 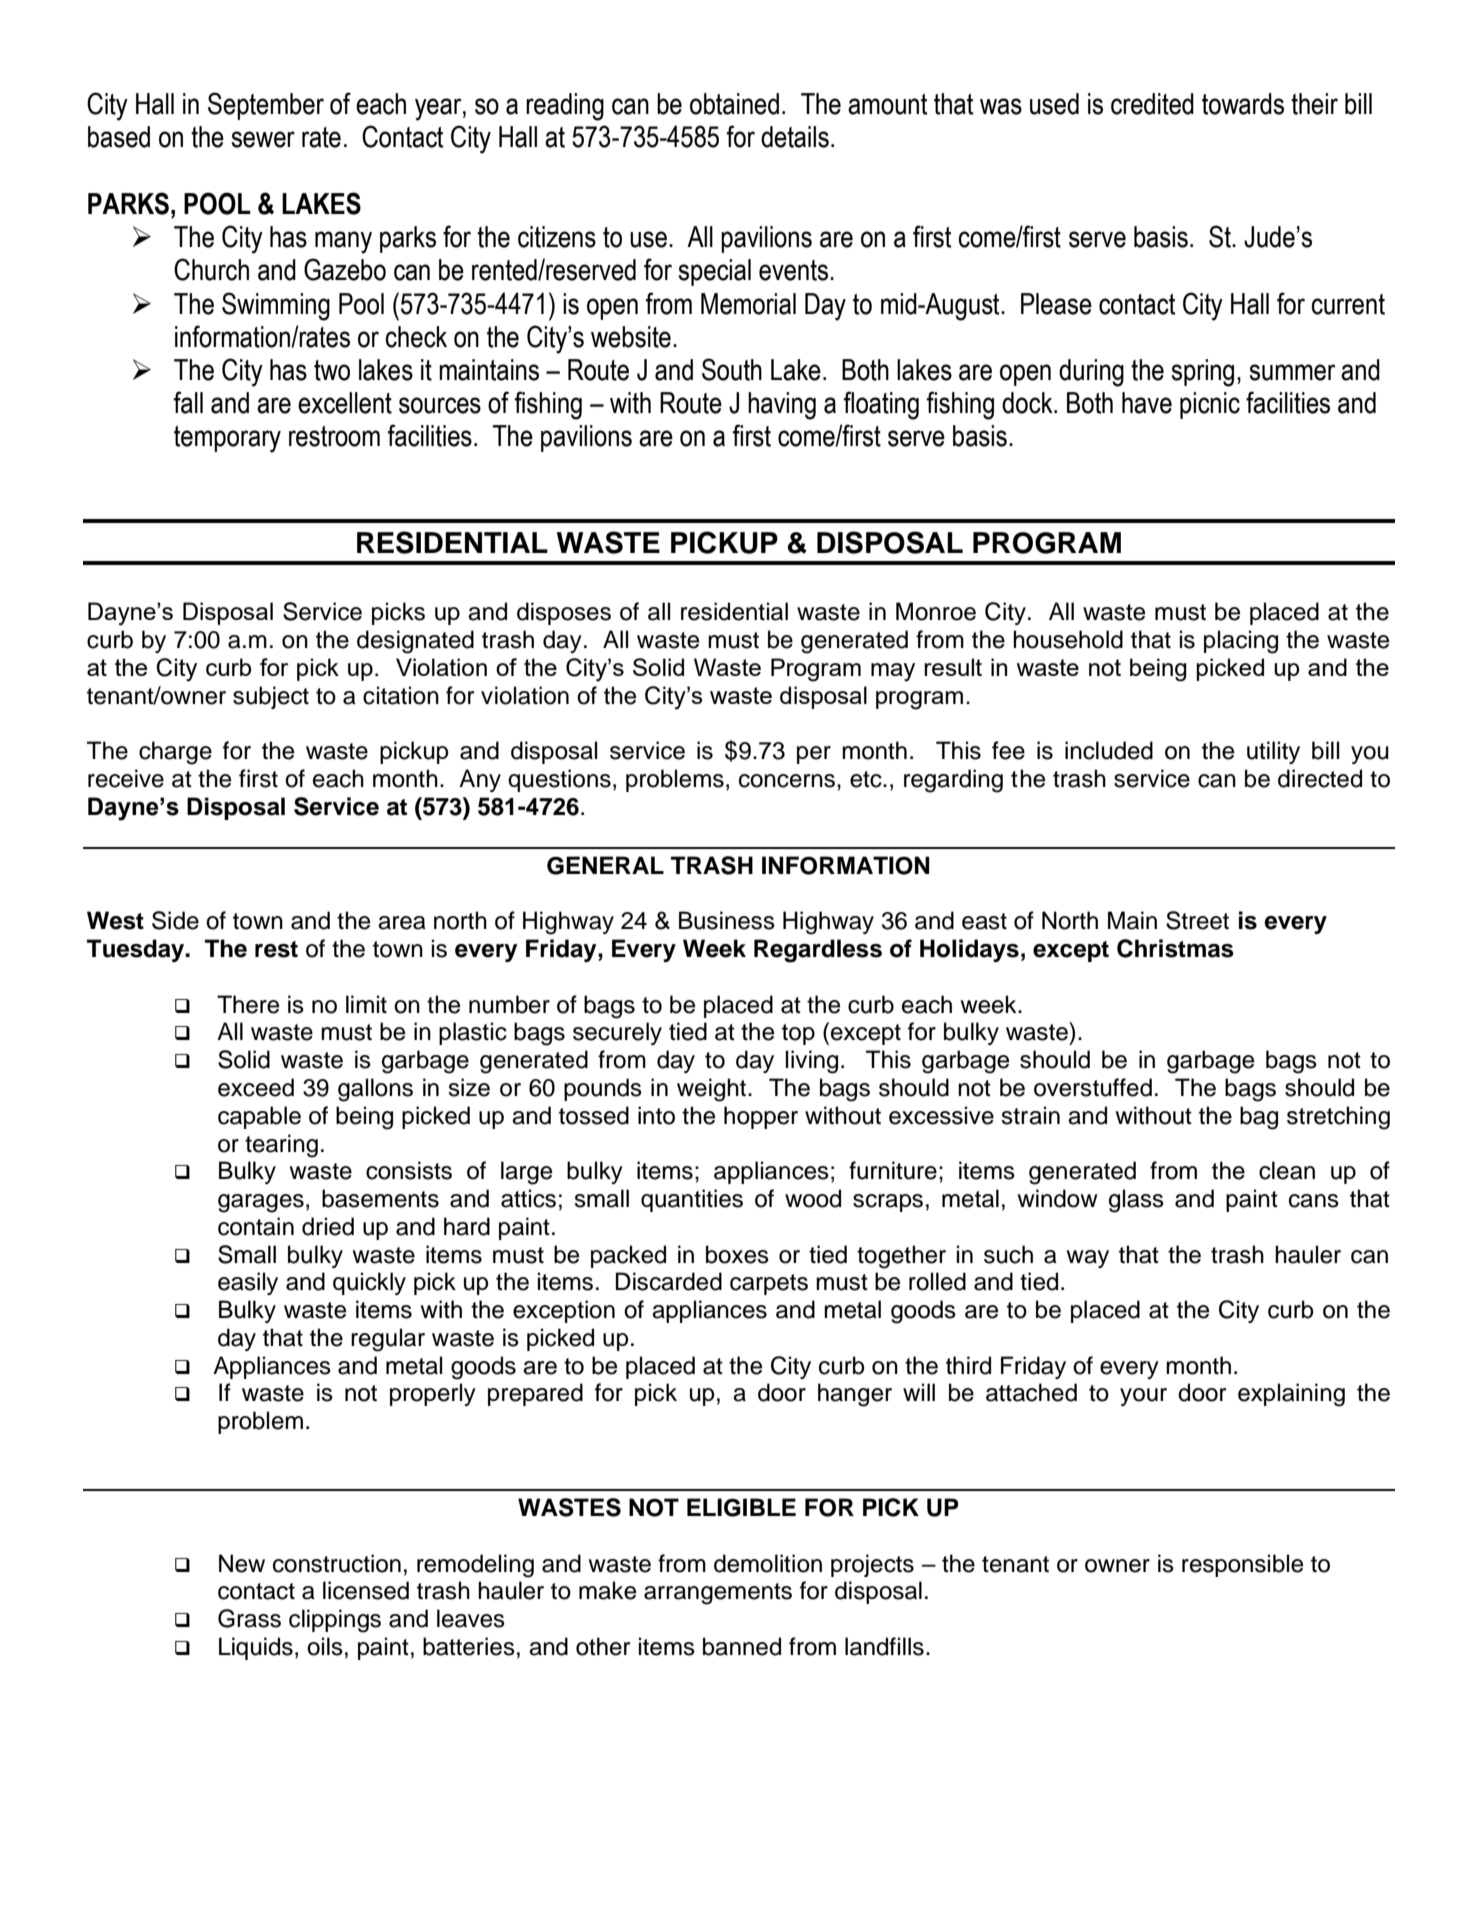 I want to click on sewer, so click(x=263, y=139).
